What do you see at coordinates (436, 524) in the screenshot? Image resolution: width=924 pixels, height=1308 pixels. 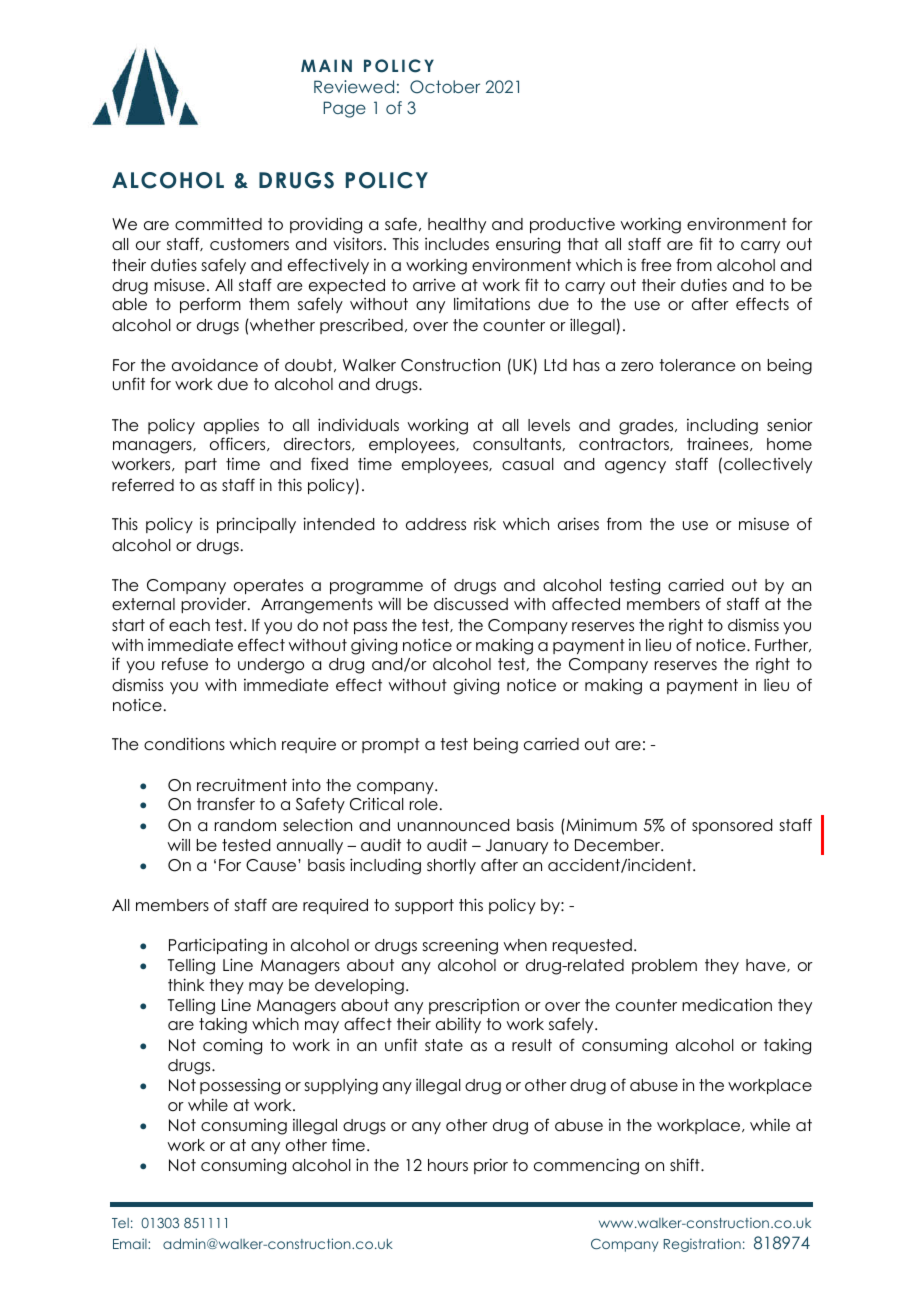 I see `address` at bounding box center [436, 524].
